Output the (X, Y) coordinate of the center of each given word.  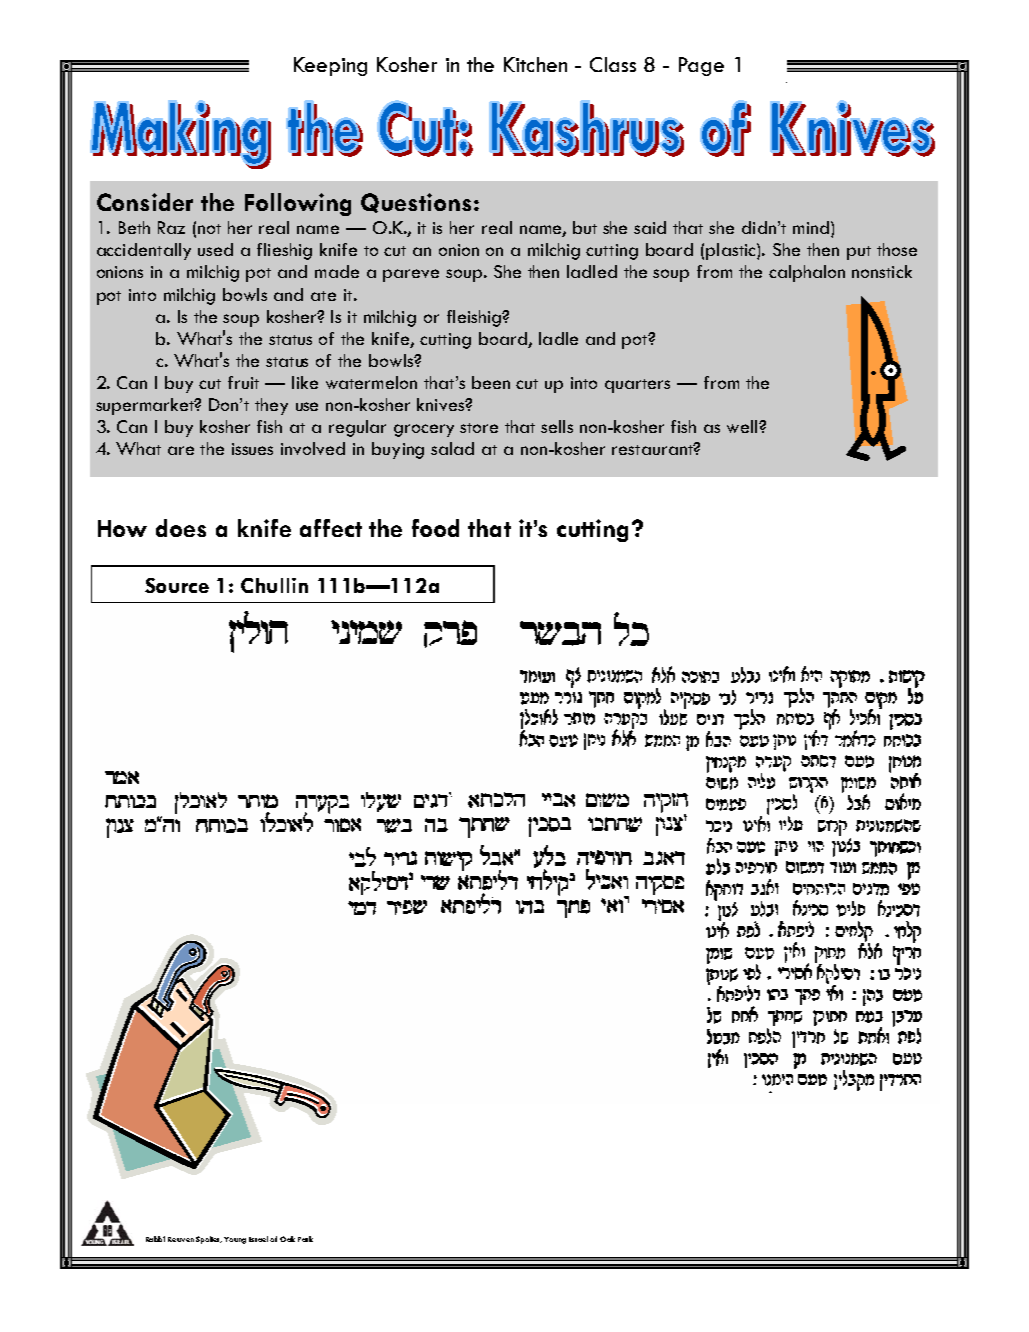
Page (701, 66)
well (743, 426)
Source (177, 585)
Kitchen (535, 64)
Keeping (330, 66)
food (435, 528)
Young (235, 1240)
